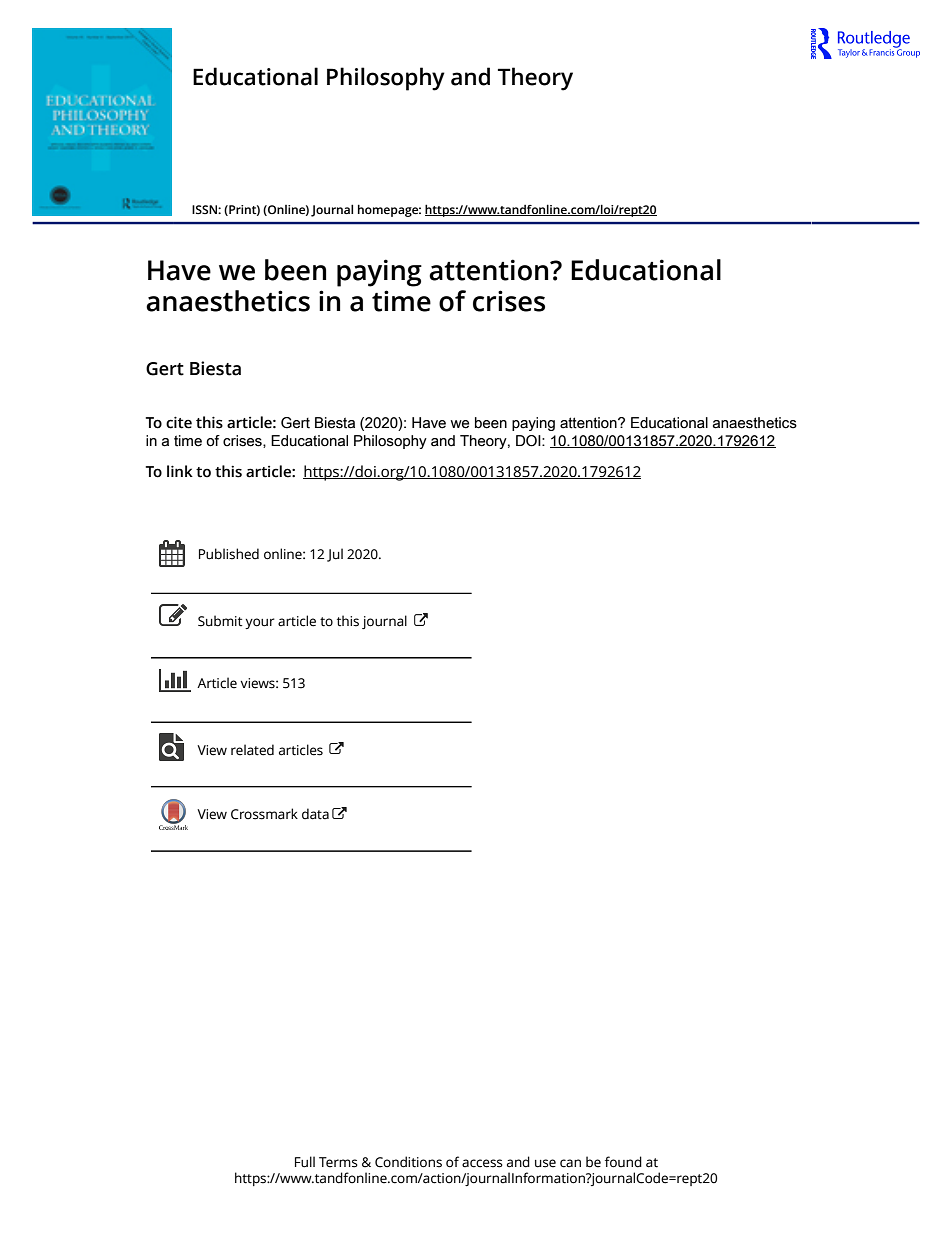 This page has height=1251, width=952. What do you see at coordinates (335, 555) in the page?
I see `Jul` at bounding box center [335, 555].
